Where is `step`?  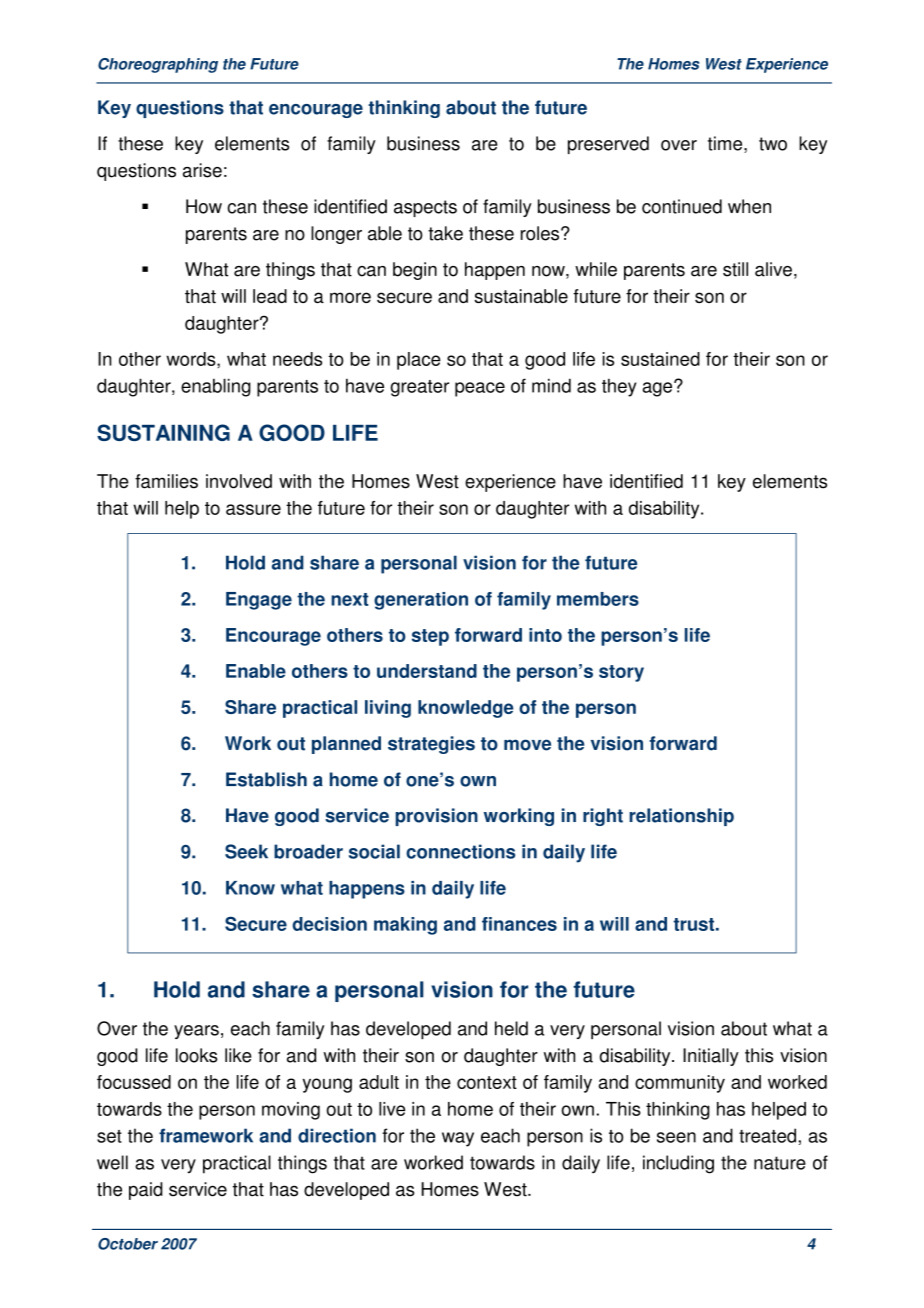 step is located at coordinates (430, 637).
